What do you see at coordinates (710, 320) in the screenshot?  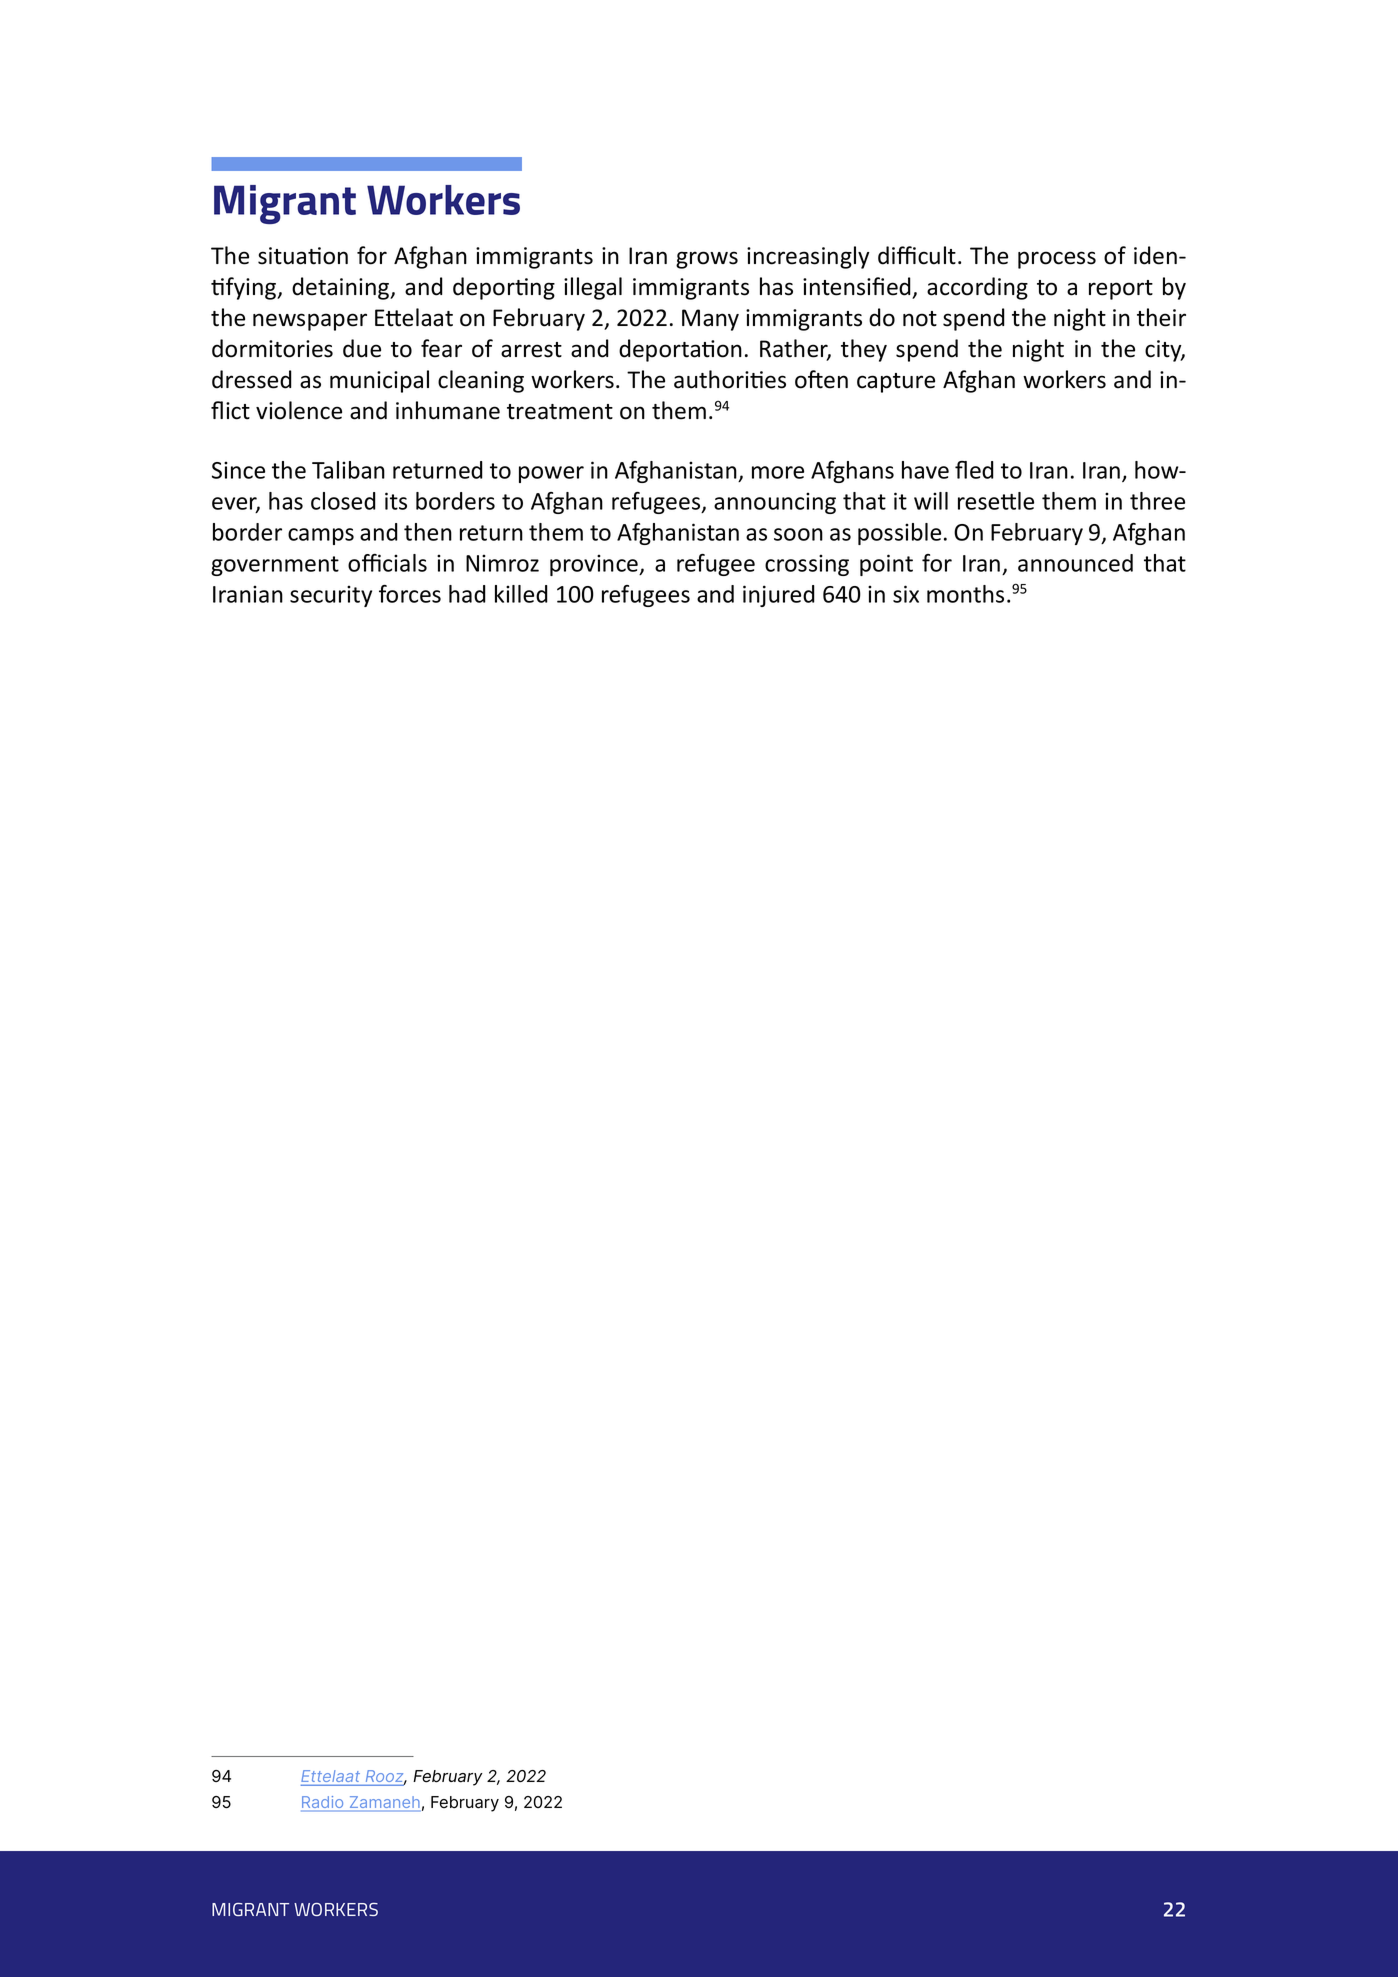 I see `Many` at bounding box center [710, 320].
